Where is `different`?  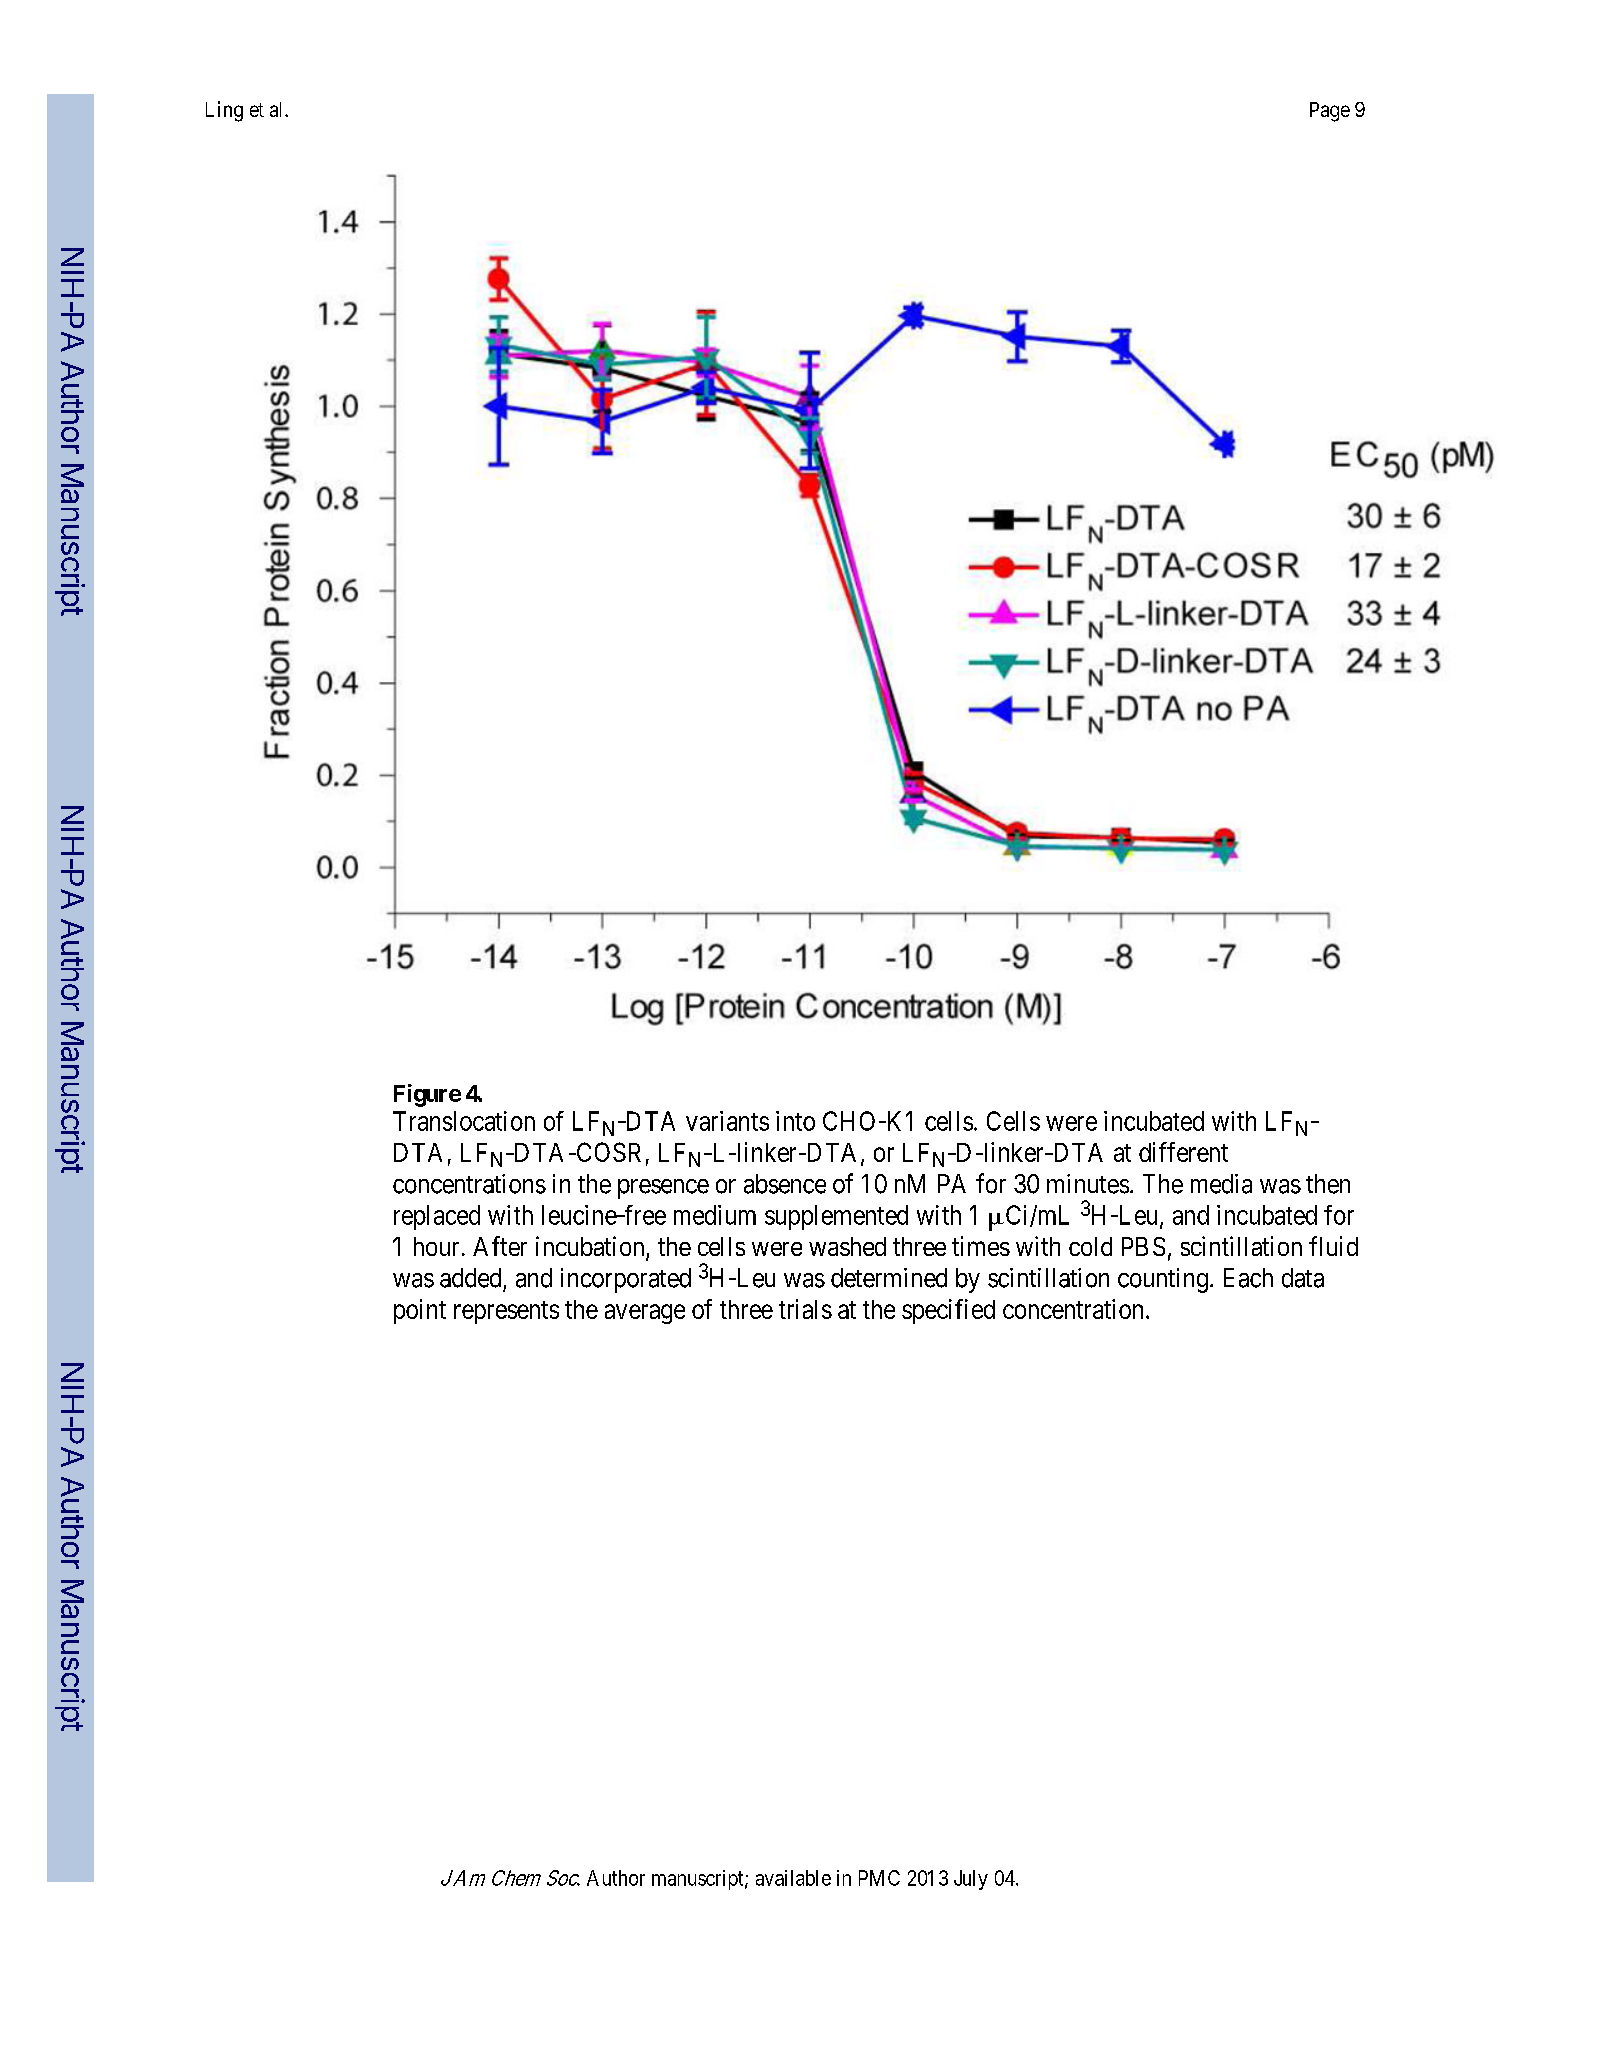 different is located at coordinates (1183, 1152).
